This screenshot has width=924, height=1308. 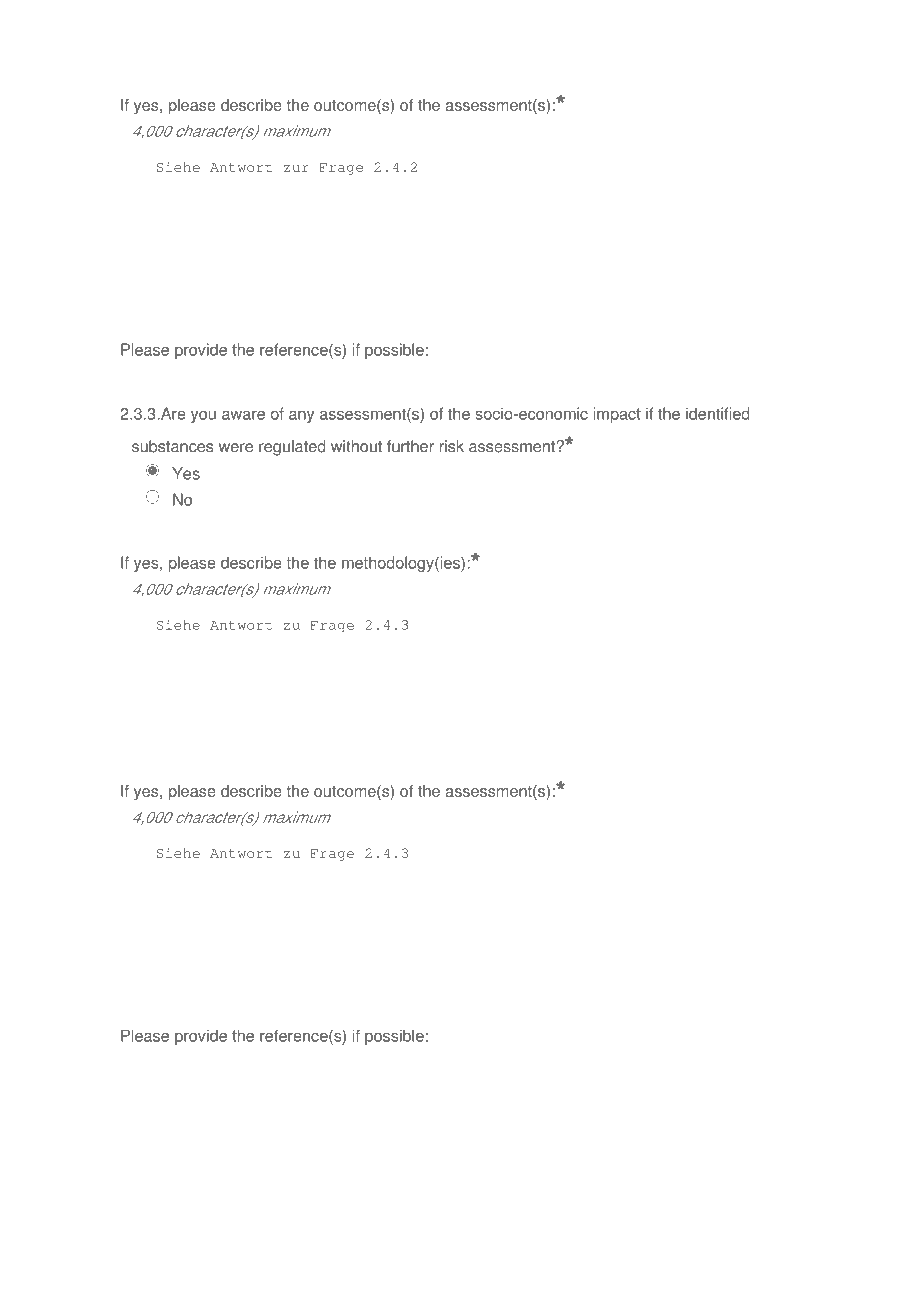 I want to click on any, so click(x=301, y=416).
